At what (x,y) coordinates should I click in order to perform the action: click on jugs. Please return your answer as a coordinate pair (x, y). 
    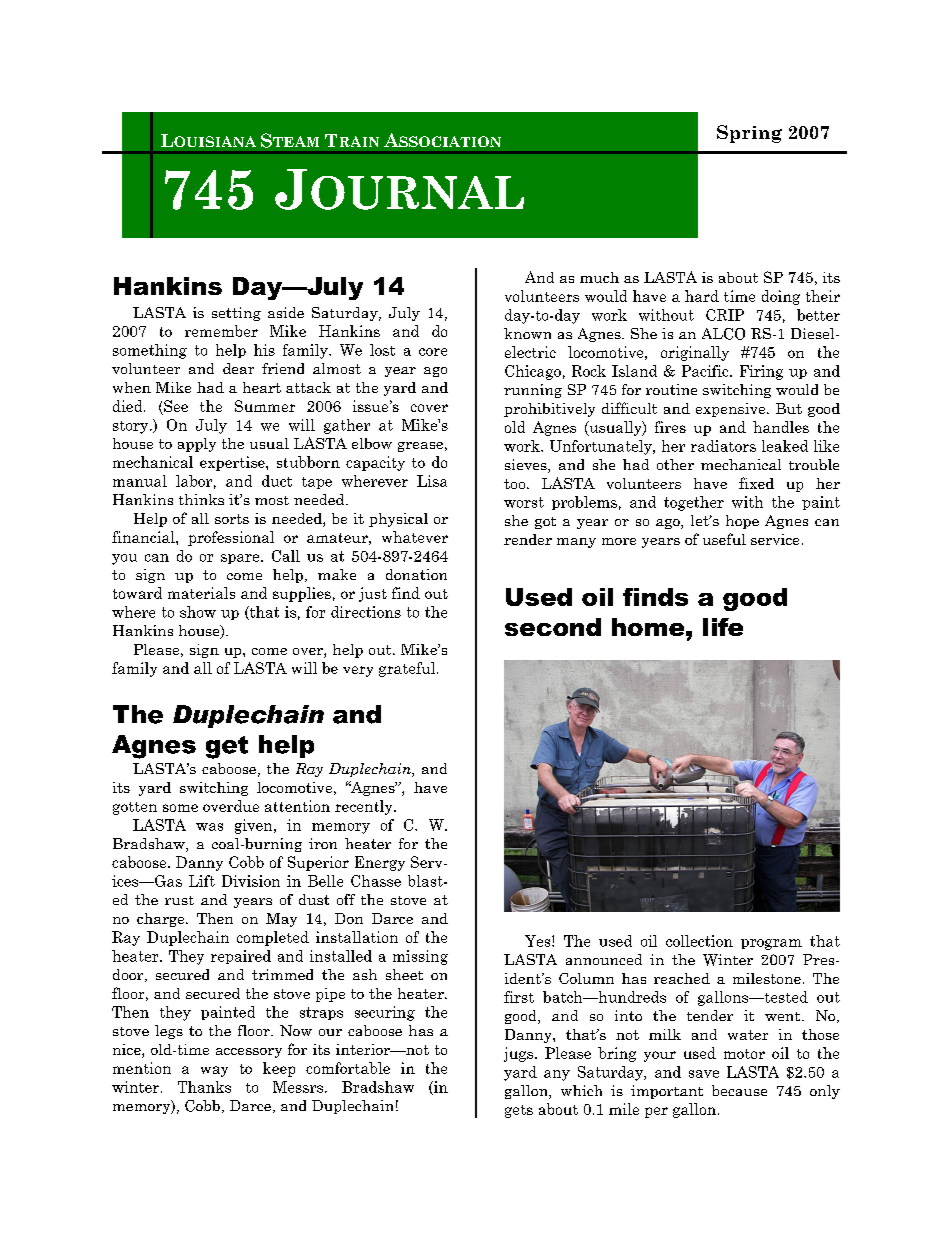
    Looking at the image, I should click on (520, 1054).
